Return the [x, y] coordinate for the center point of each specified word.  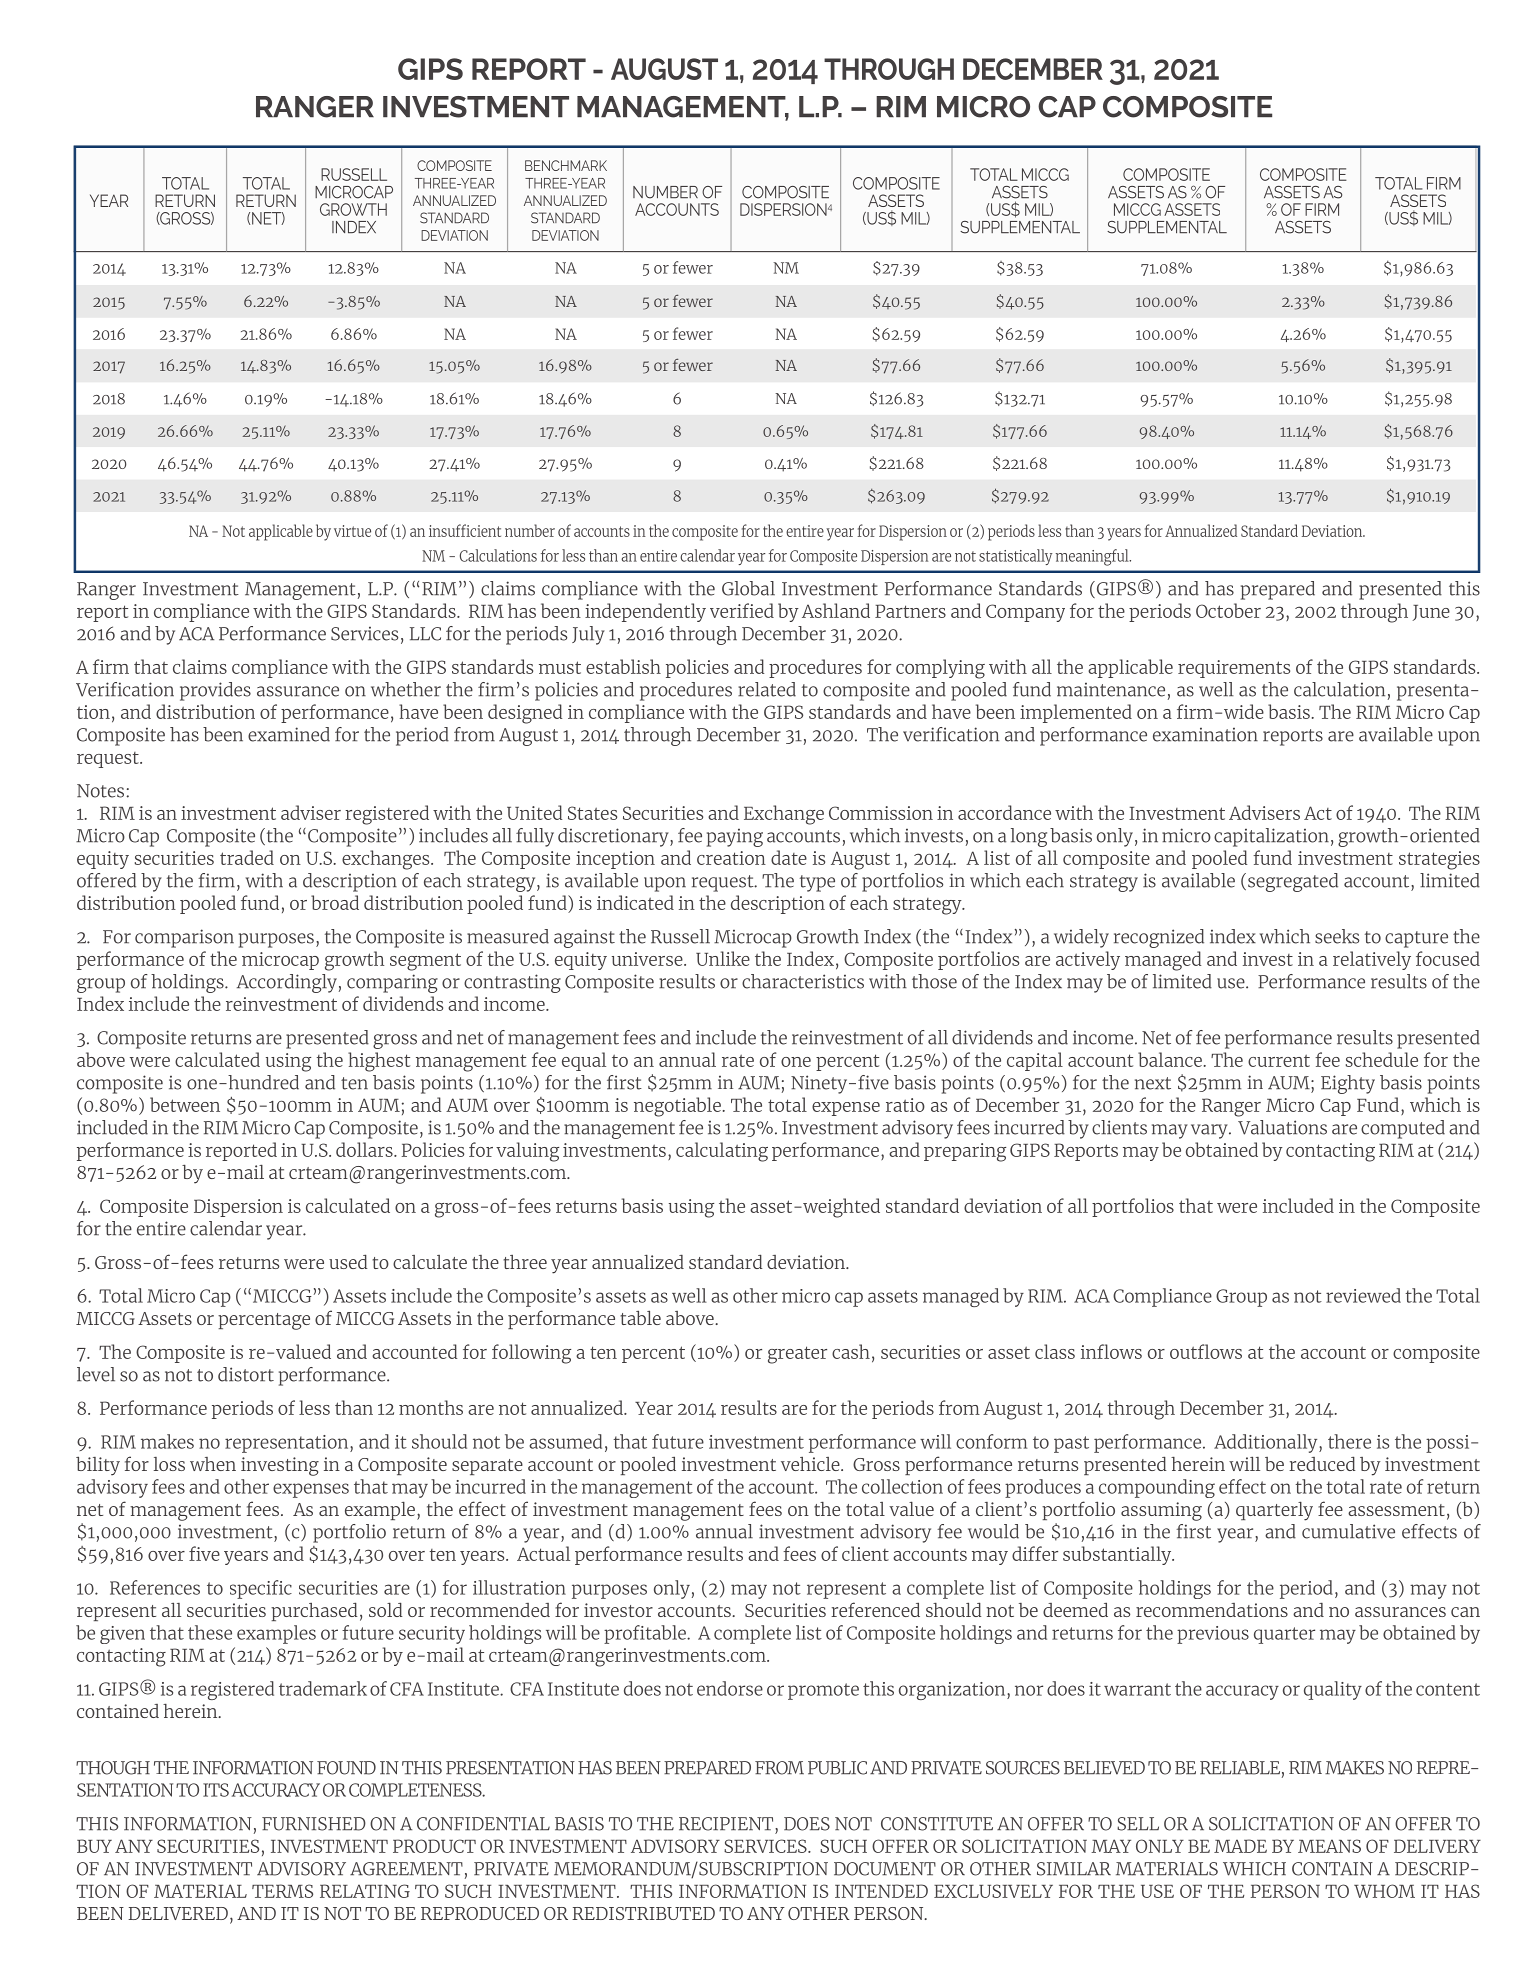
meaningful [1093, 557]
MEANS [1329, 1846]
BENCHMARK [566, 165]
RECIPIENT [727, 1824]
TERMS [282, 1891]
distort [246, 1374]
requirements [1234, 669]
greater [797, 1355]
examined [289, 734]
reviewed [1363, 1295]
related [767, 689]
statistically [1015, 557]
